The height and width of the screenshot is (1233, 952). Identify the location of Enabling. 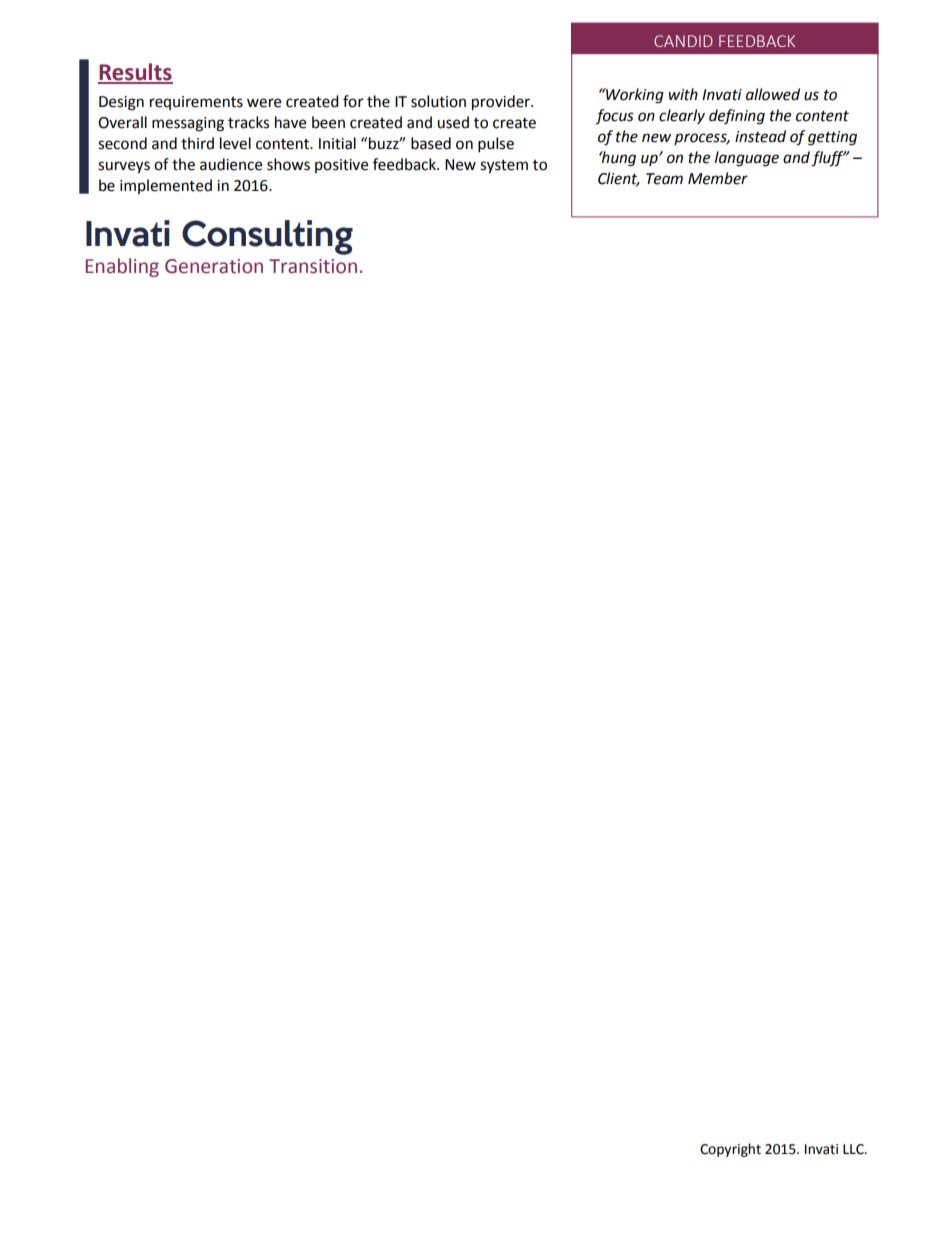
(122, 267).
